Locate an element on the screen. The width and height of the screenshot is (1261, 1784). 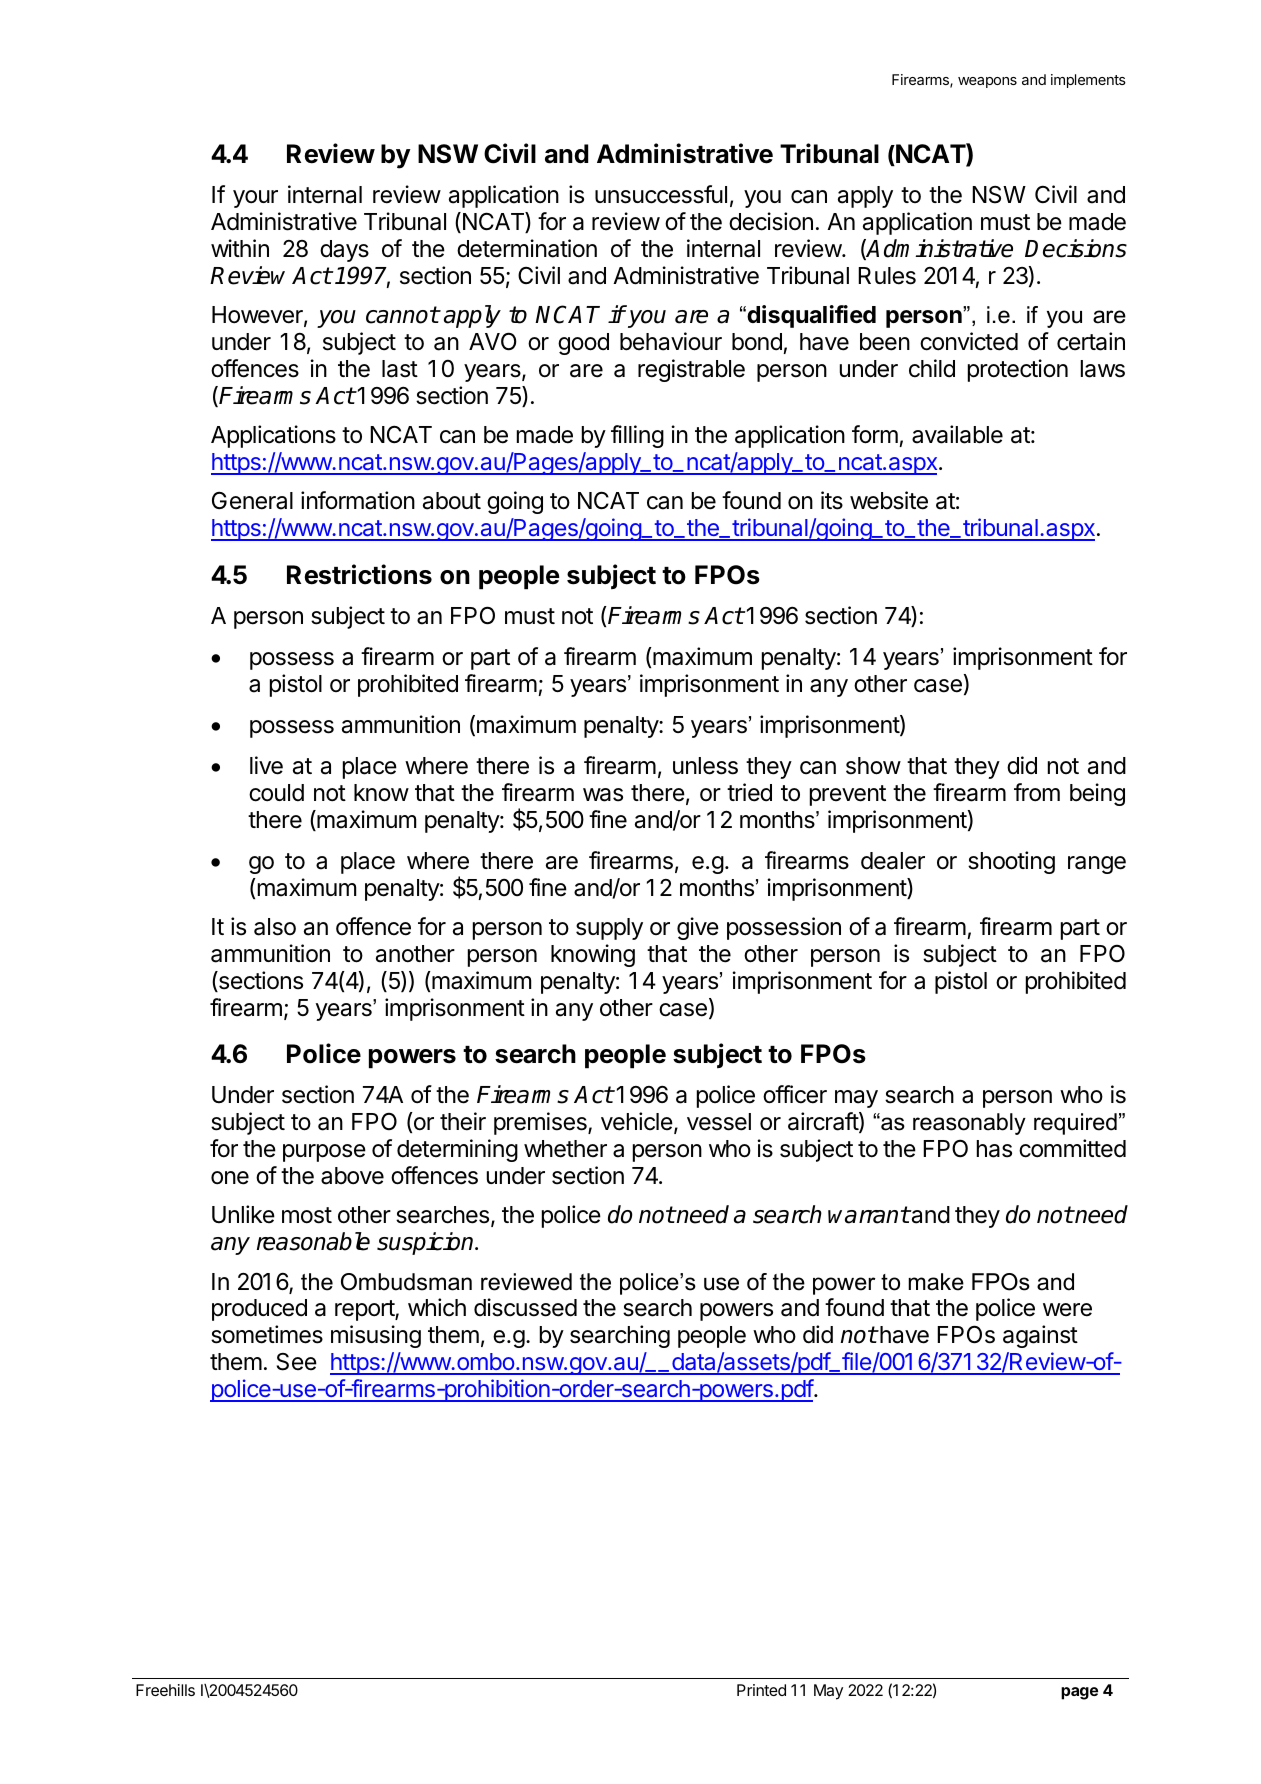
live is located at coordinates (266, 765).
